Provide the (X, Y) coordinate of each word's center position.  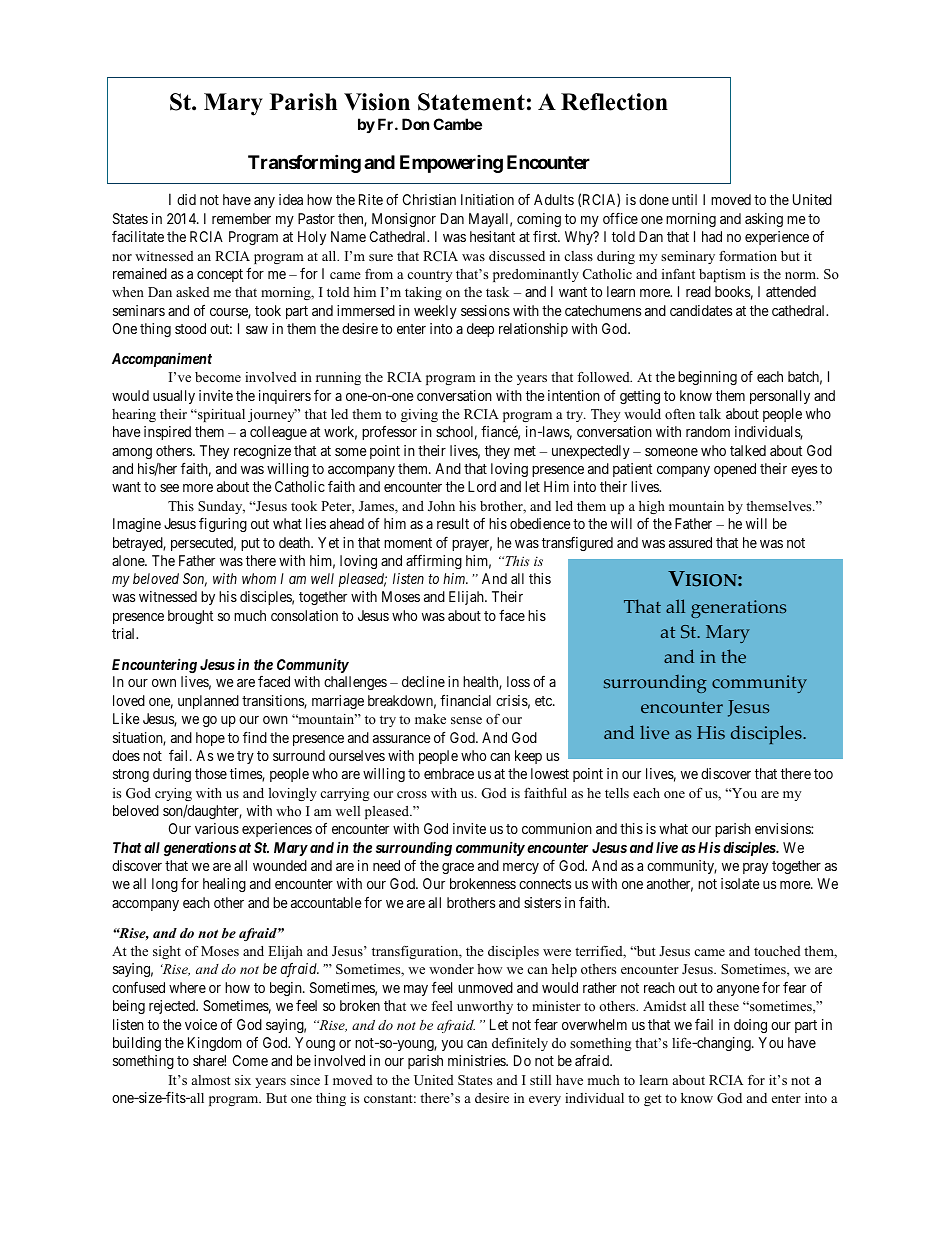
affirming (434, 562)
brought (190, 617)
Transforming (304, 163)
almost (211, 1080)
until (684, 199)
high (652, 507)
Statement (471, 102)
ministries (477, 1060)
